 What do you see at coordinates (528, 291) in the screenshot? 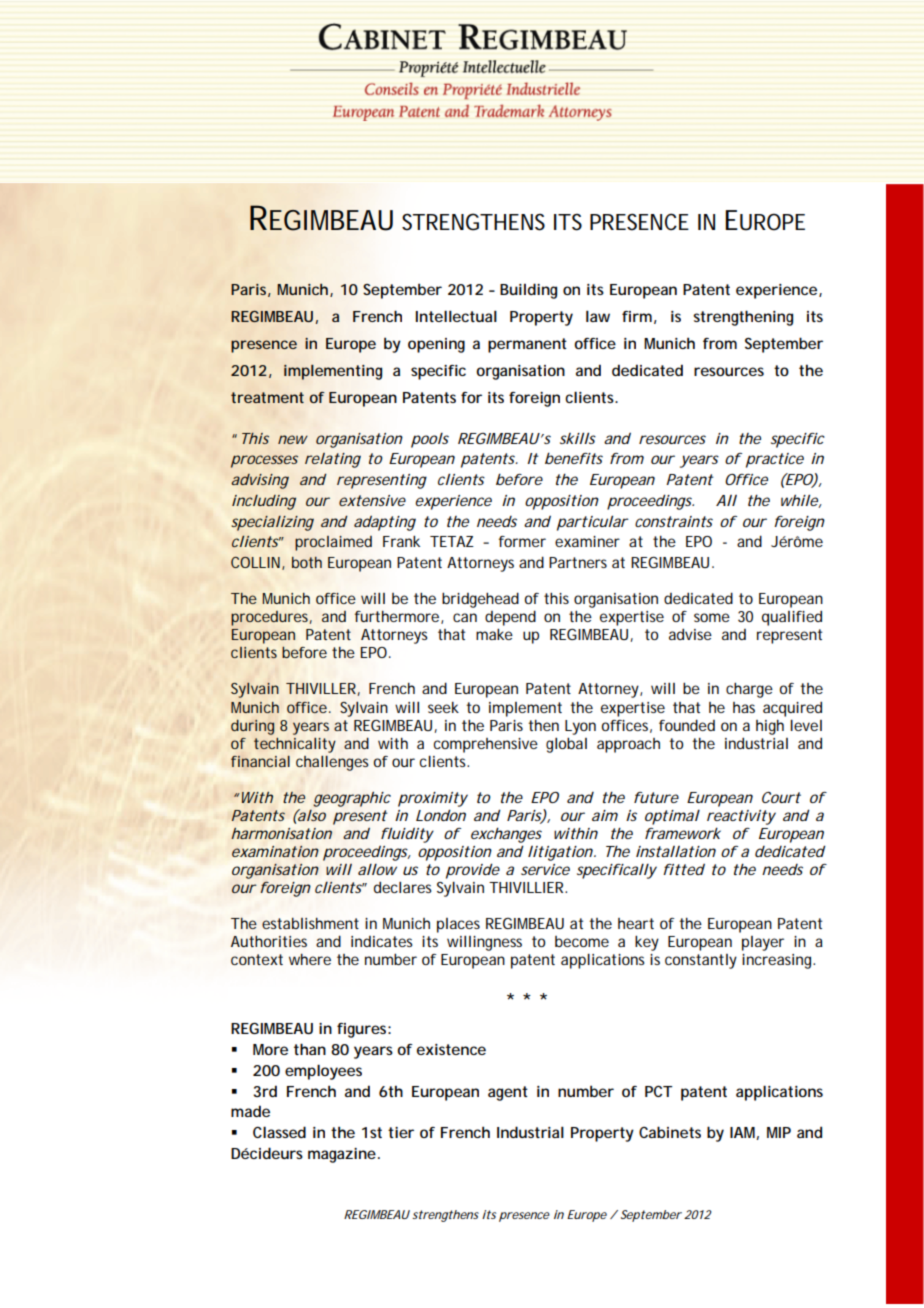
I see `Building` at bounding box center [528, 291].
